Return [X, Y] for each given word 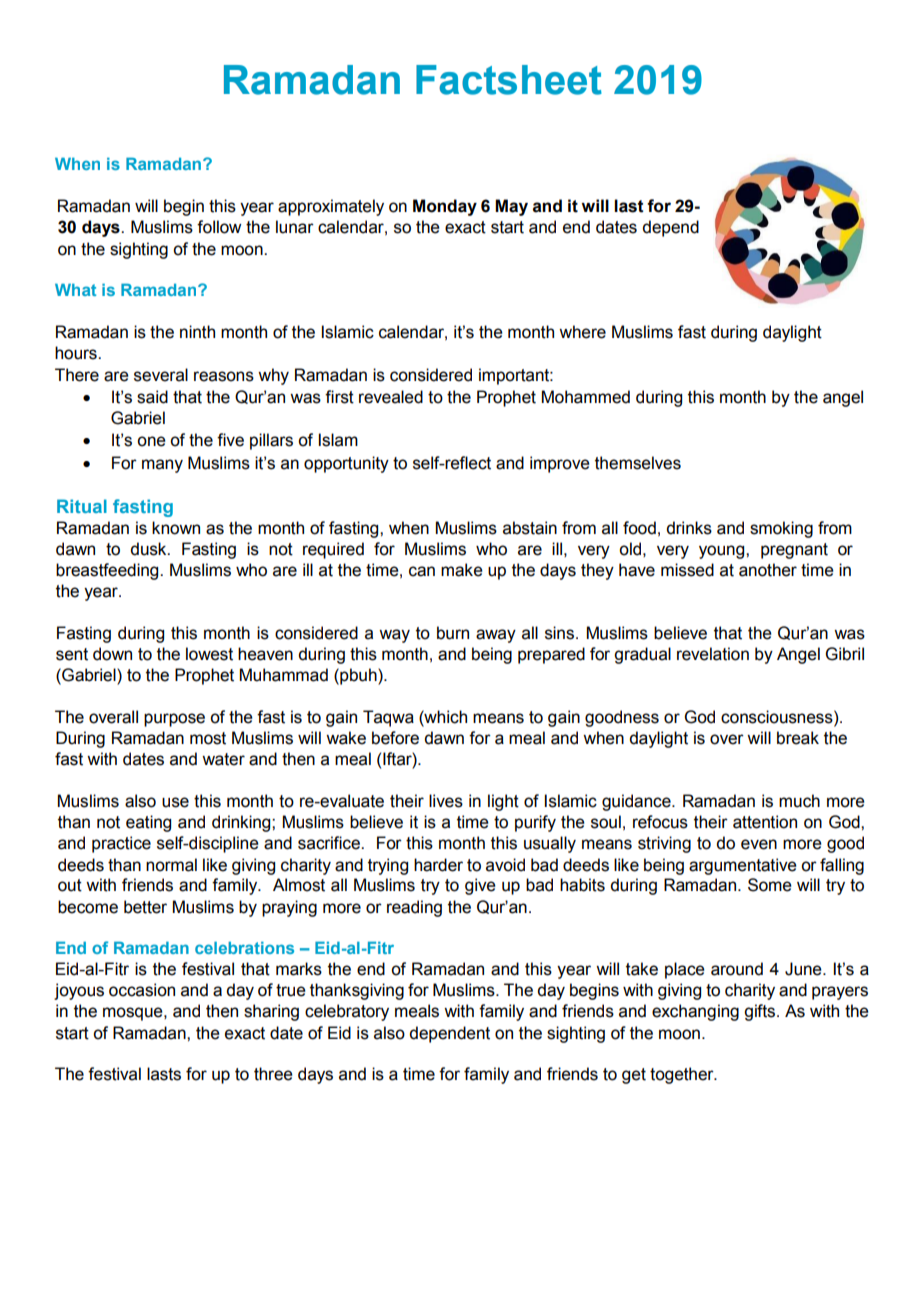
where [582, 332]
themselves [638, 463]
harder [438, 865]
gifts [761, 1012]
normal [171, 865]
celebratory [347, 1012]
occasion [142, 990]
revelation [713, 654]
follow [219, 227]
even [759, 844]
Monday [445, 207]
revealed [391, 397]
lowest [209, 654]
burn [453, 633]
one [151, 441]
